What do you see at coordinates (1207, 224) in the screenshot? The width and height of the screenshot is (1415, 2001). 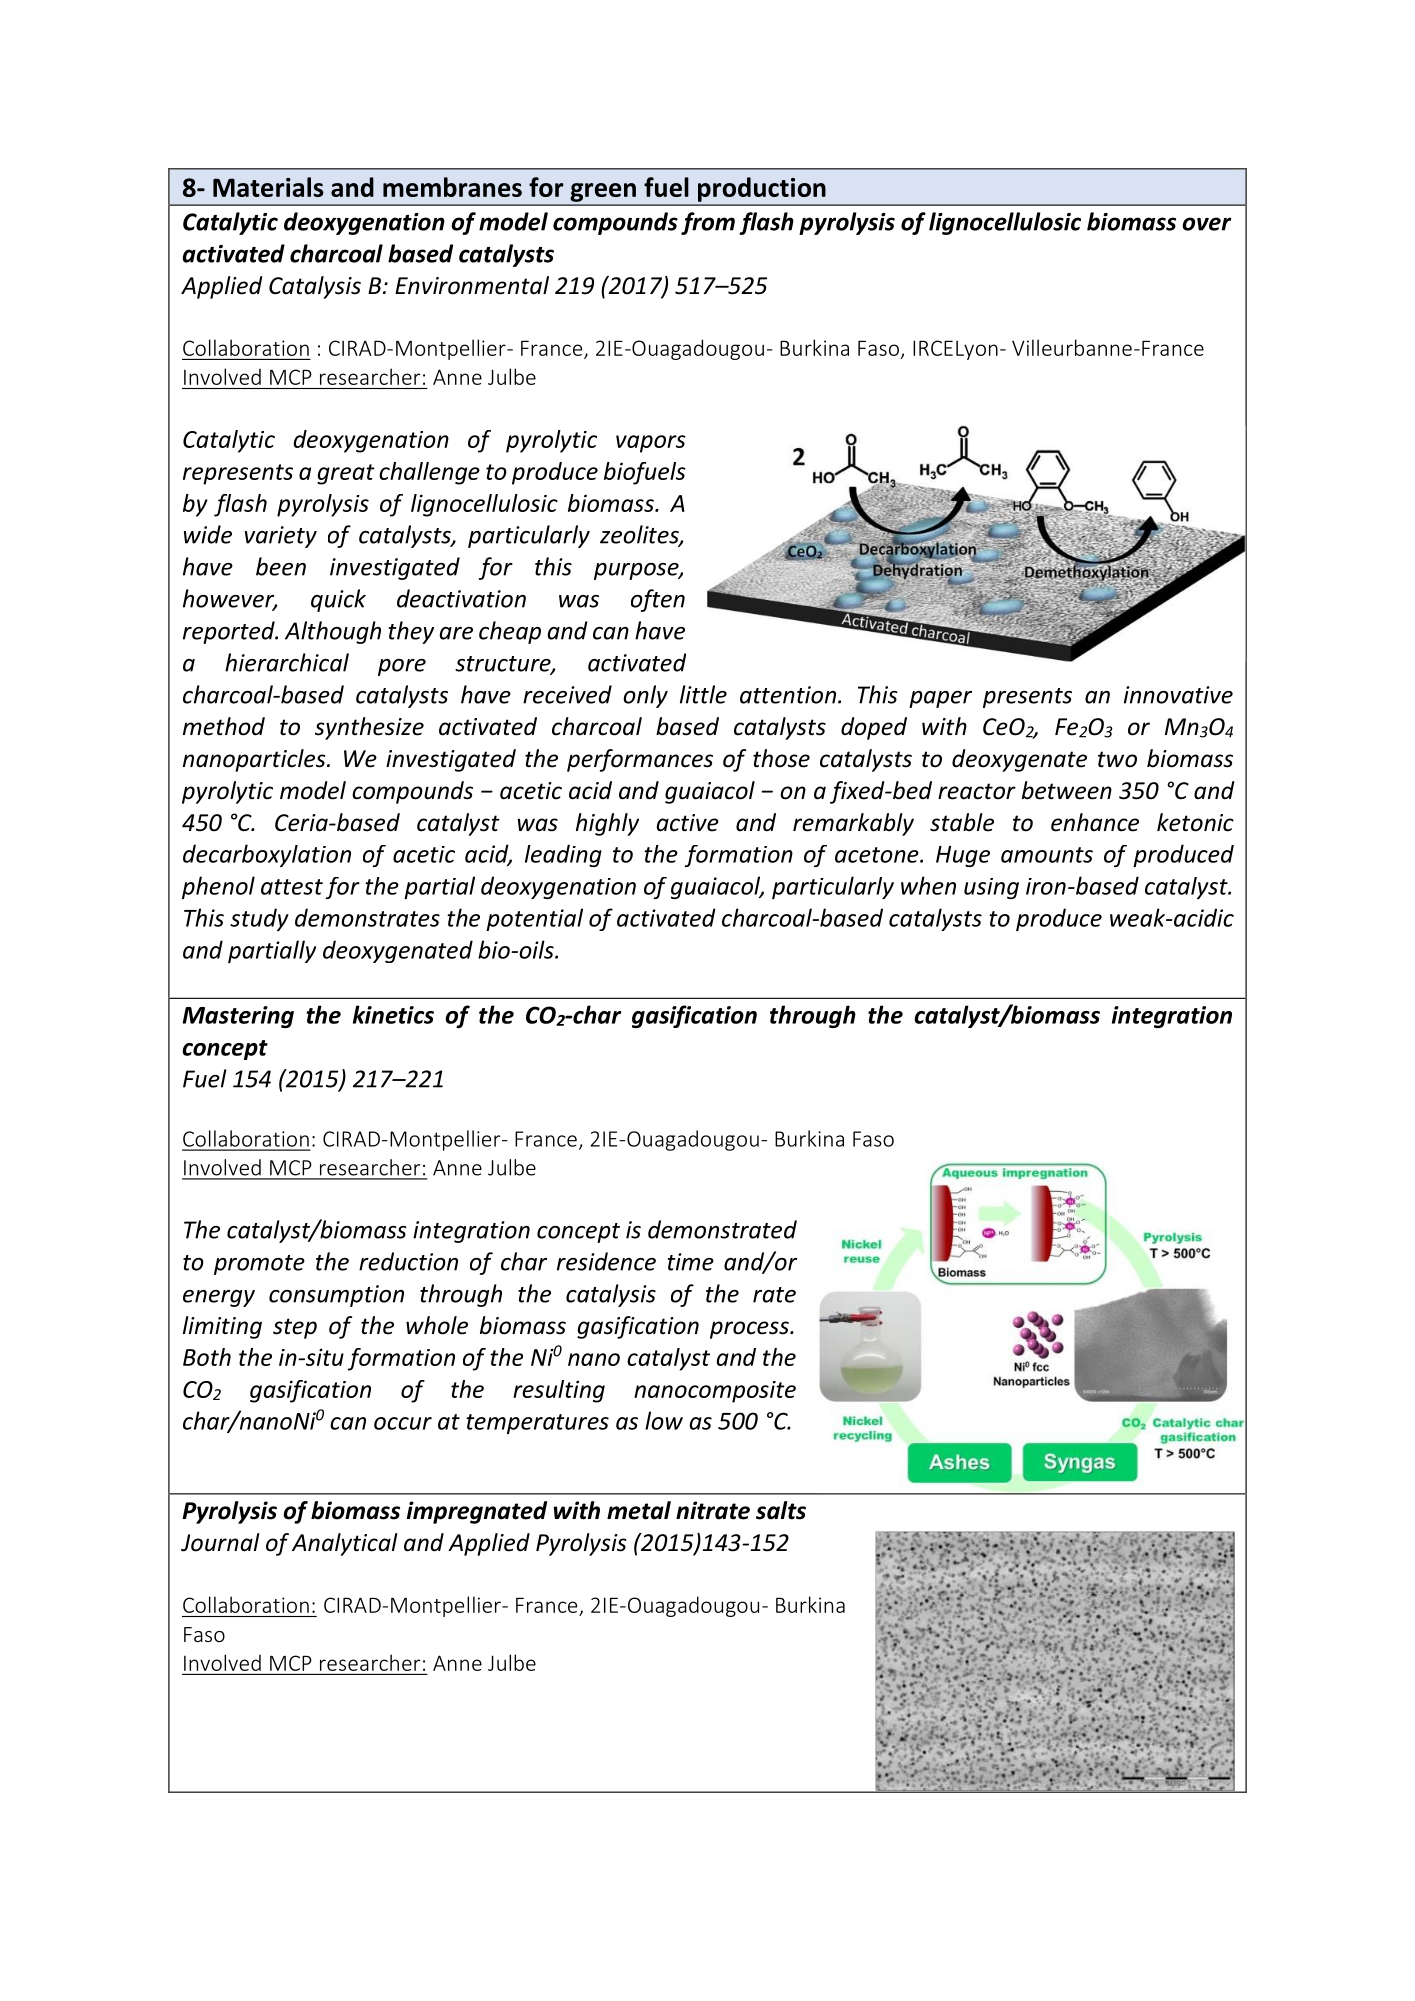 I see `over` at bounding box center [1207, 224].
